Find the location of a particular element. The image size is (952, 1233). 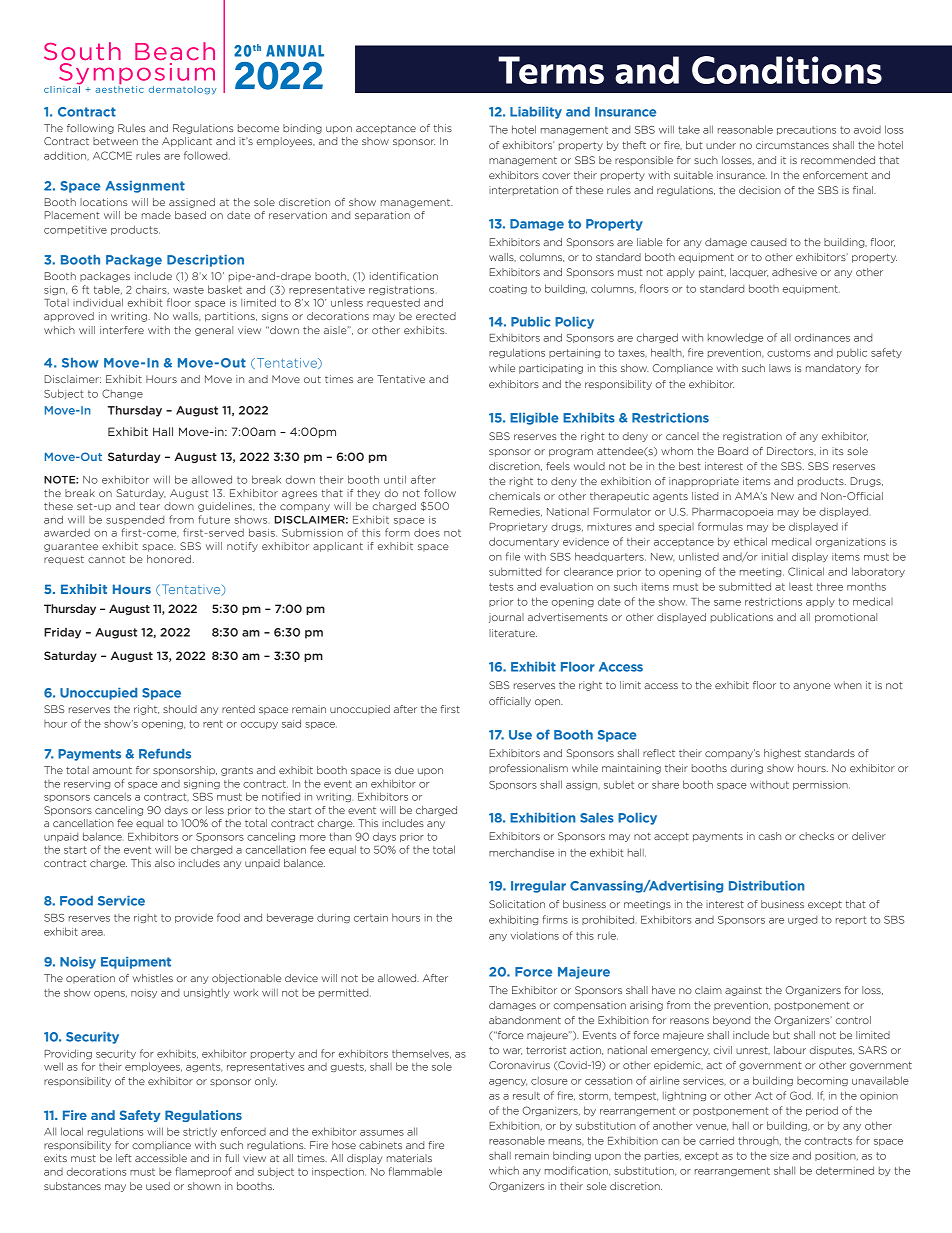

materials is located at coordinates (409, 1158).
